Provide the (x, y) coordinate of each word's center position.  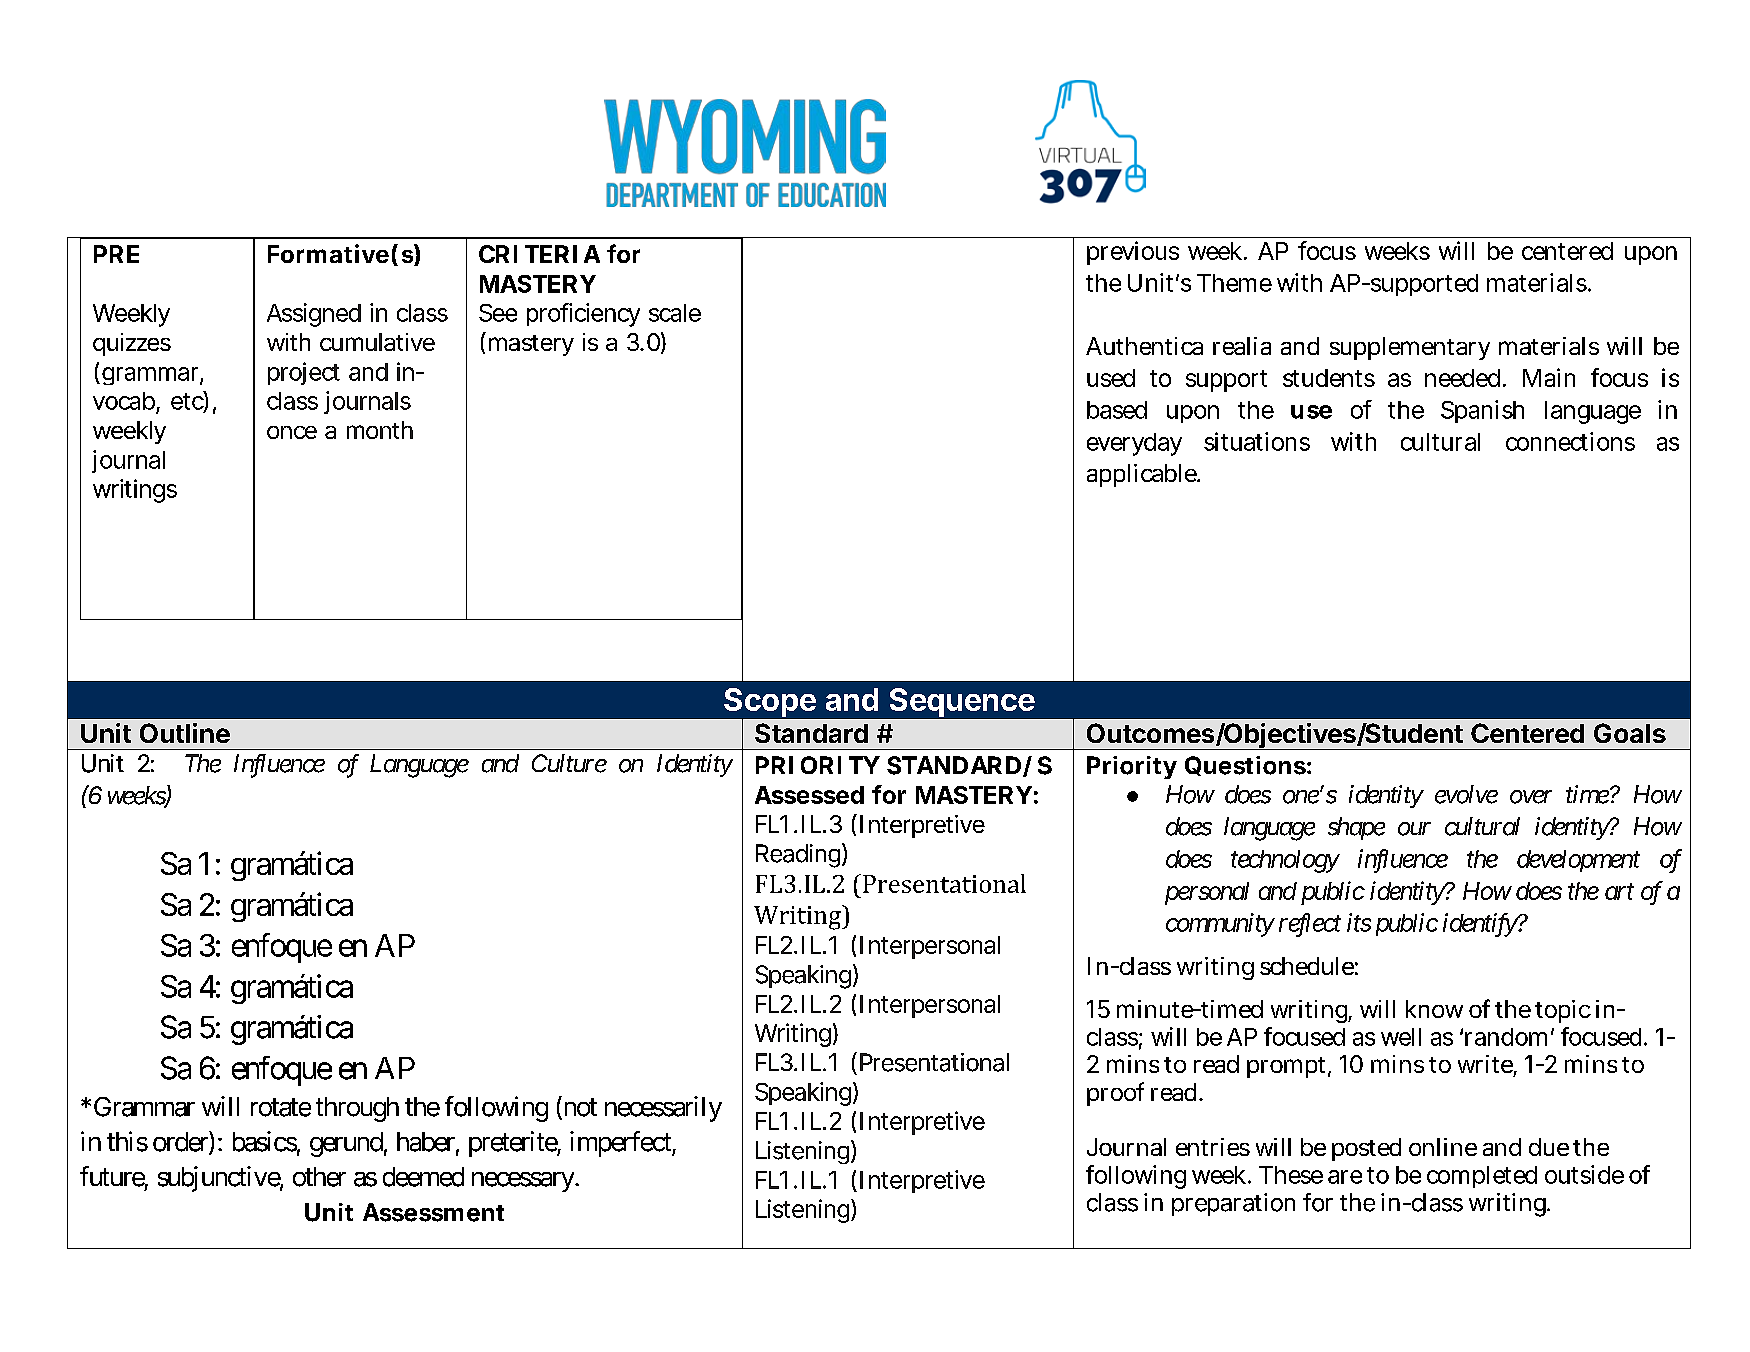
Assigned (314, 315)
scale (675, 313)
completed (1482, 1177)
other (319, 1177)
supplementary (1410, 348)
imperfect (621, 1144)
